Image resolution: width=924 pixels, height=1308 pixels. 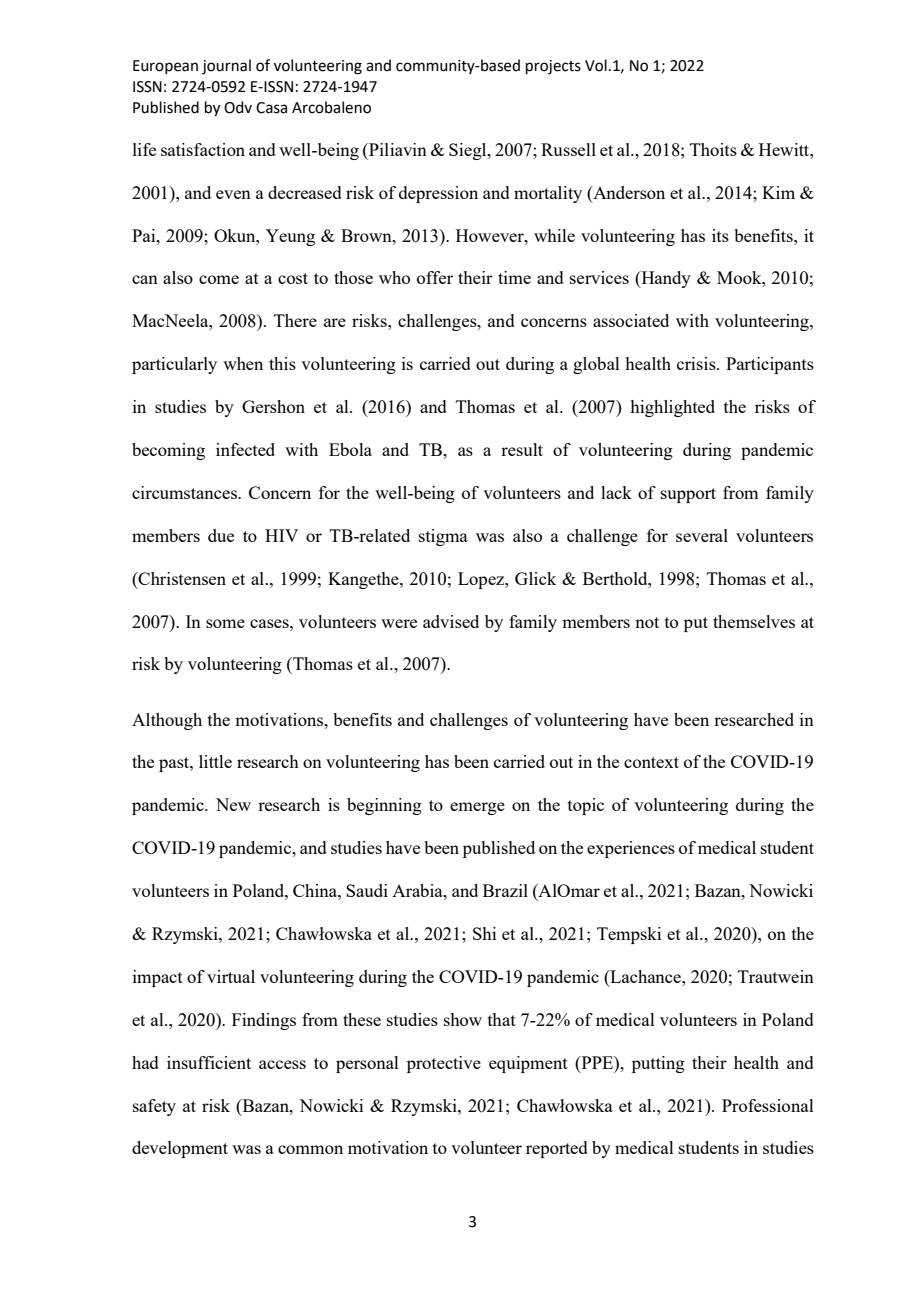 What do you see at coordinates (553, 67) in the image?
I see `projects` at bounding box center [553, 67].
